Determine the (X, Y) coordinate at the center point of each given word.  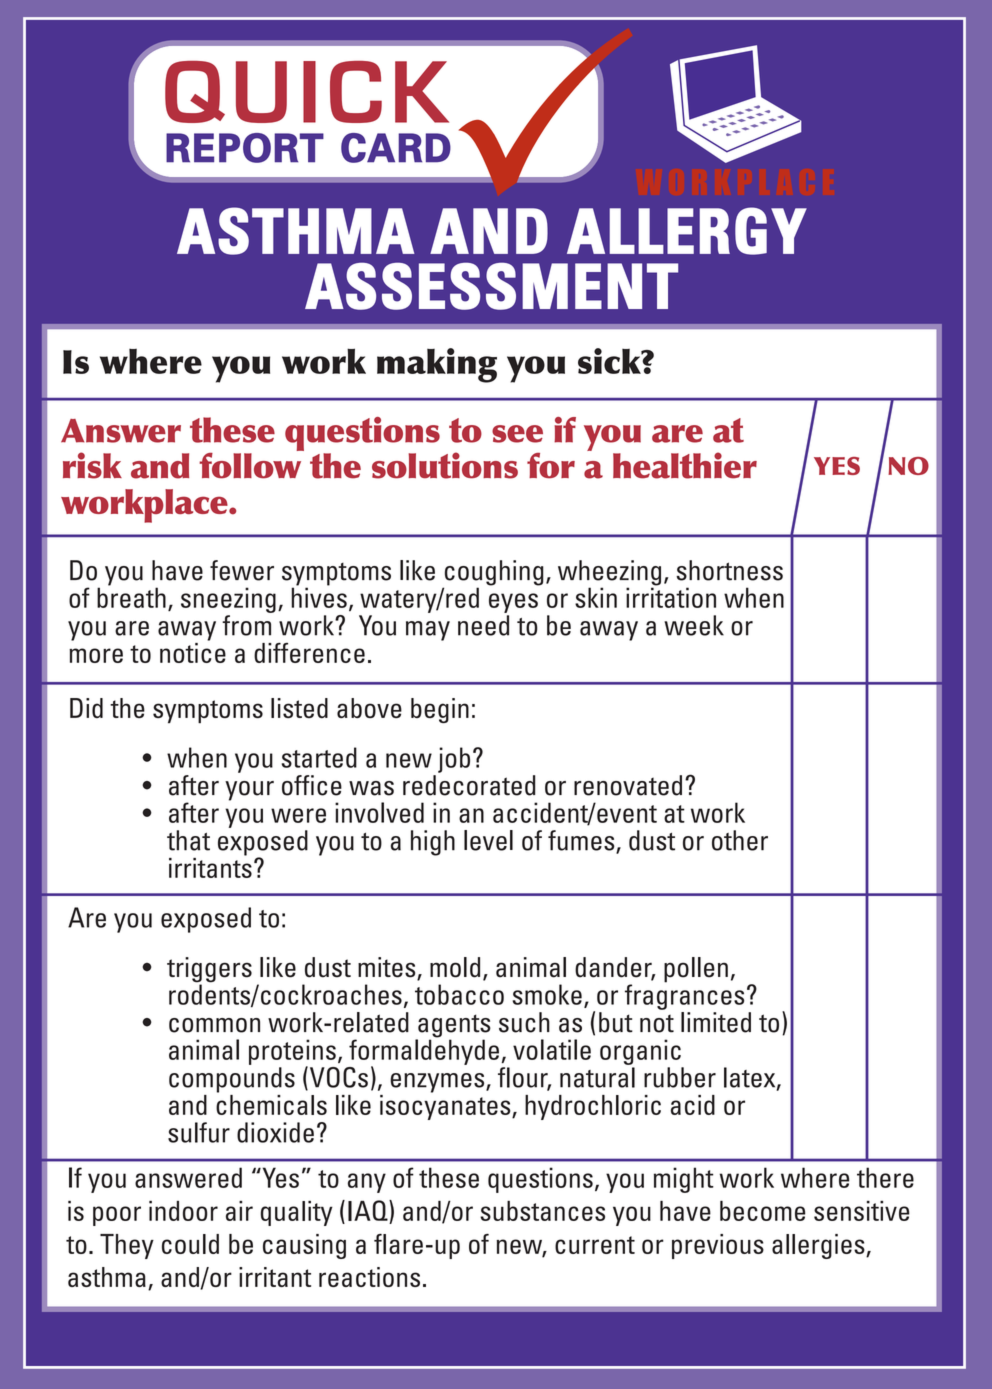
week (694, 625)
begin (440, 710)
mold (455, 967)
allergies (819, 1246)
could (190, 1244)
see (517, 434)
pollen (696, 970)
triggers (209, 971)
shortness (729, 570)
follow (251, 464)
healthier (685, 465)
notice (193, 651)
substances (542, 1211)
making (437, 365)
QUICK (307, 92)
